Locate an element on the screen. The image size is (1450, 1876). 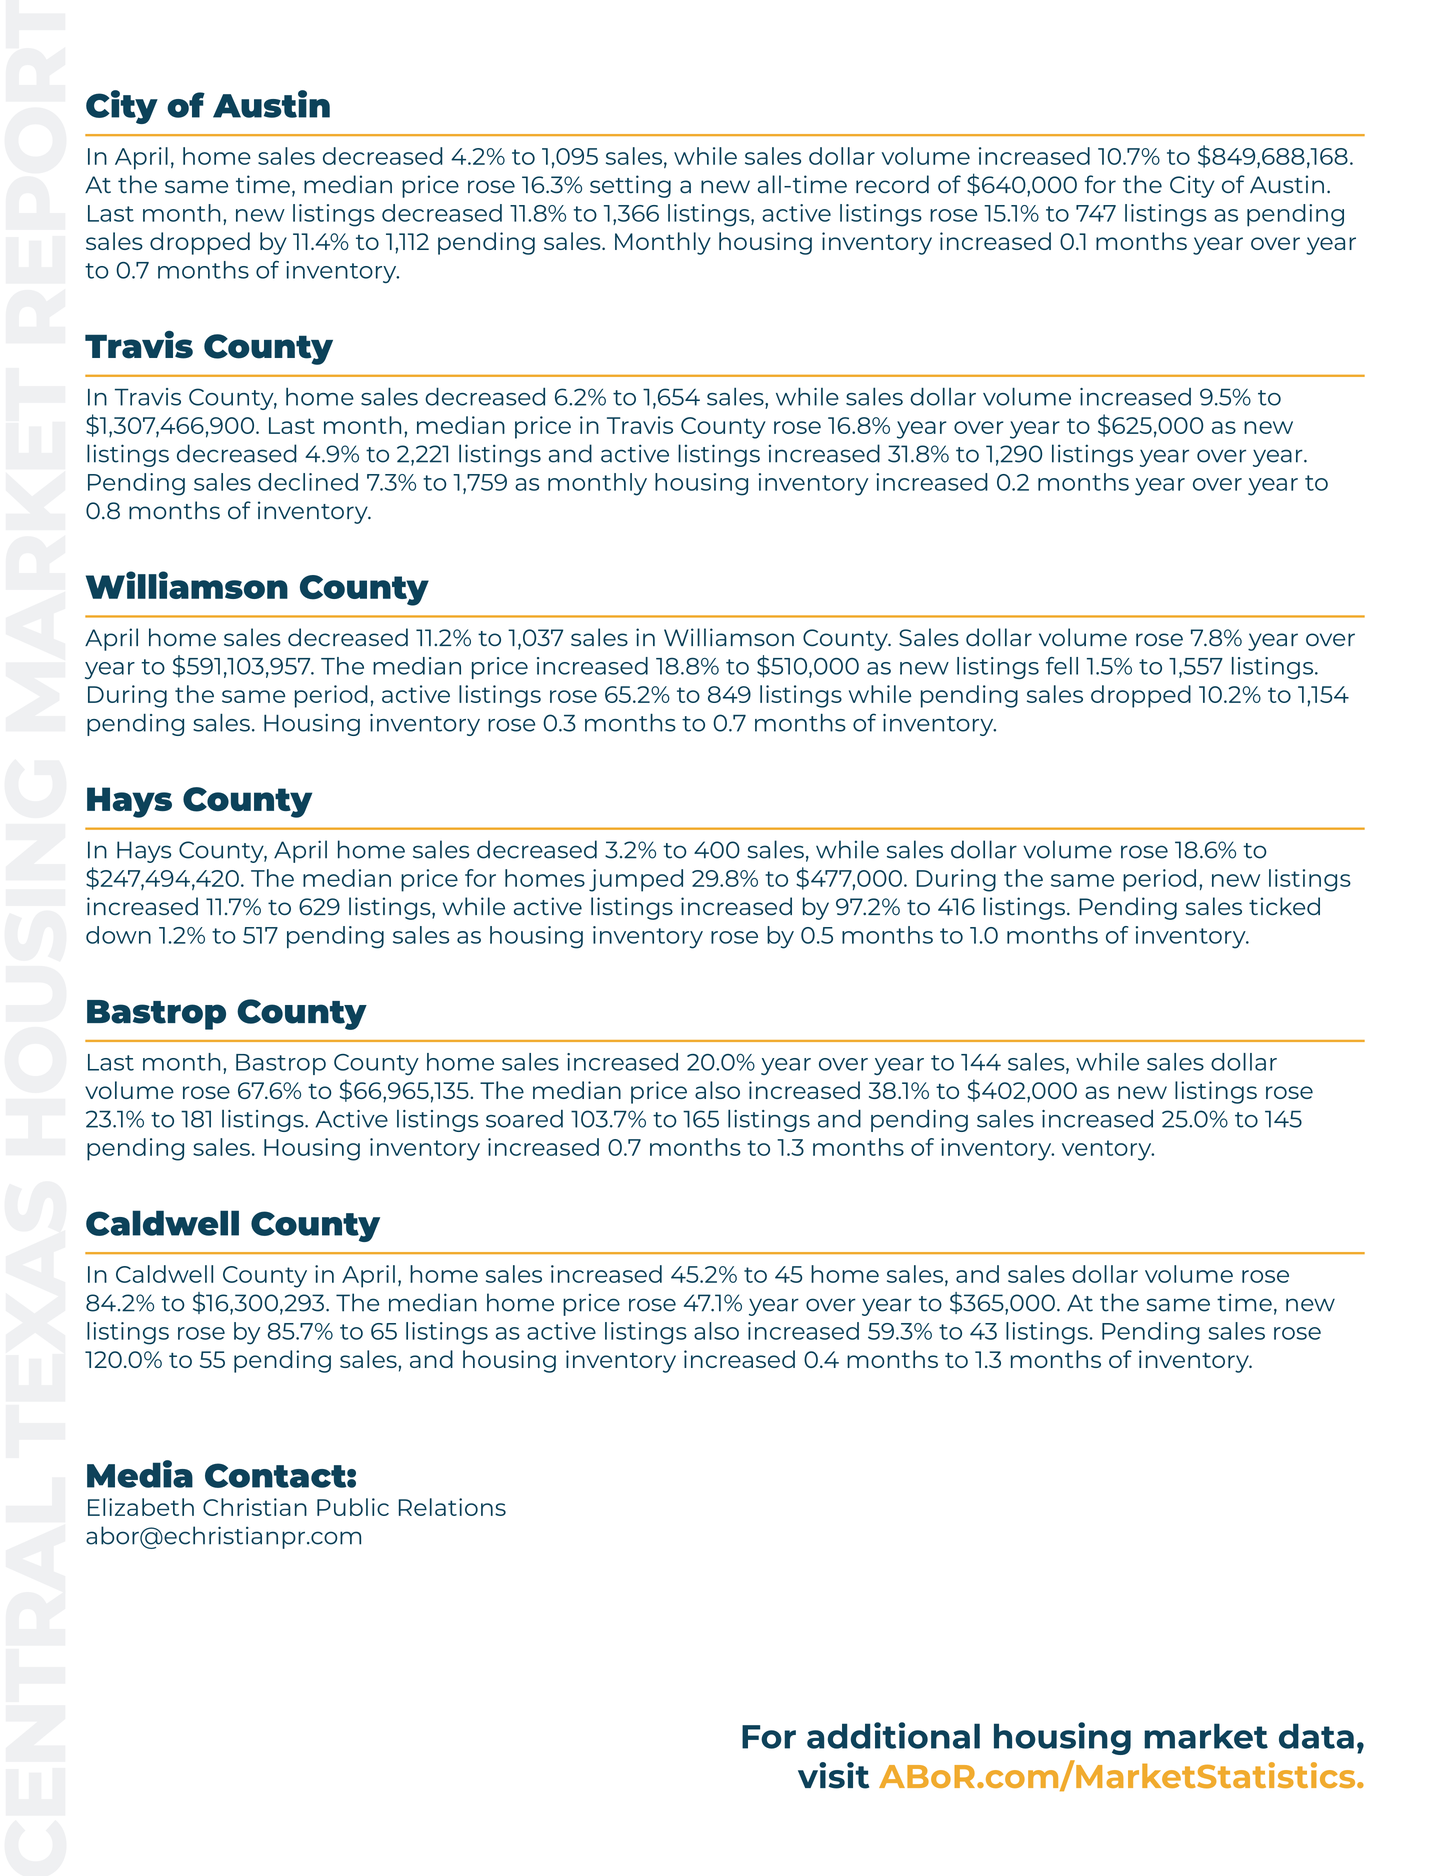
record is located at coordinates (892, 184).
